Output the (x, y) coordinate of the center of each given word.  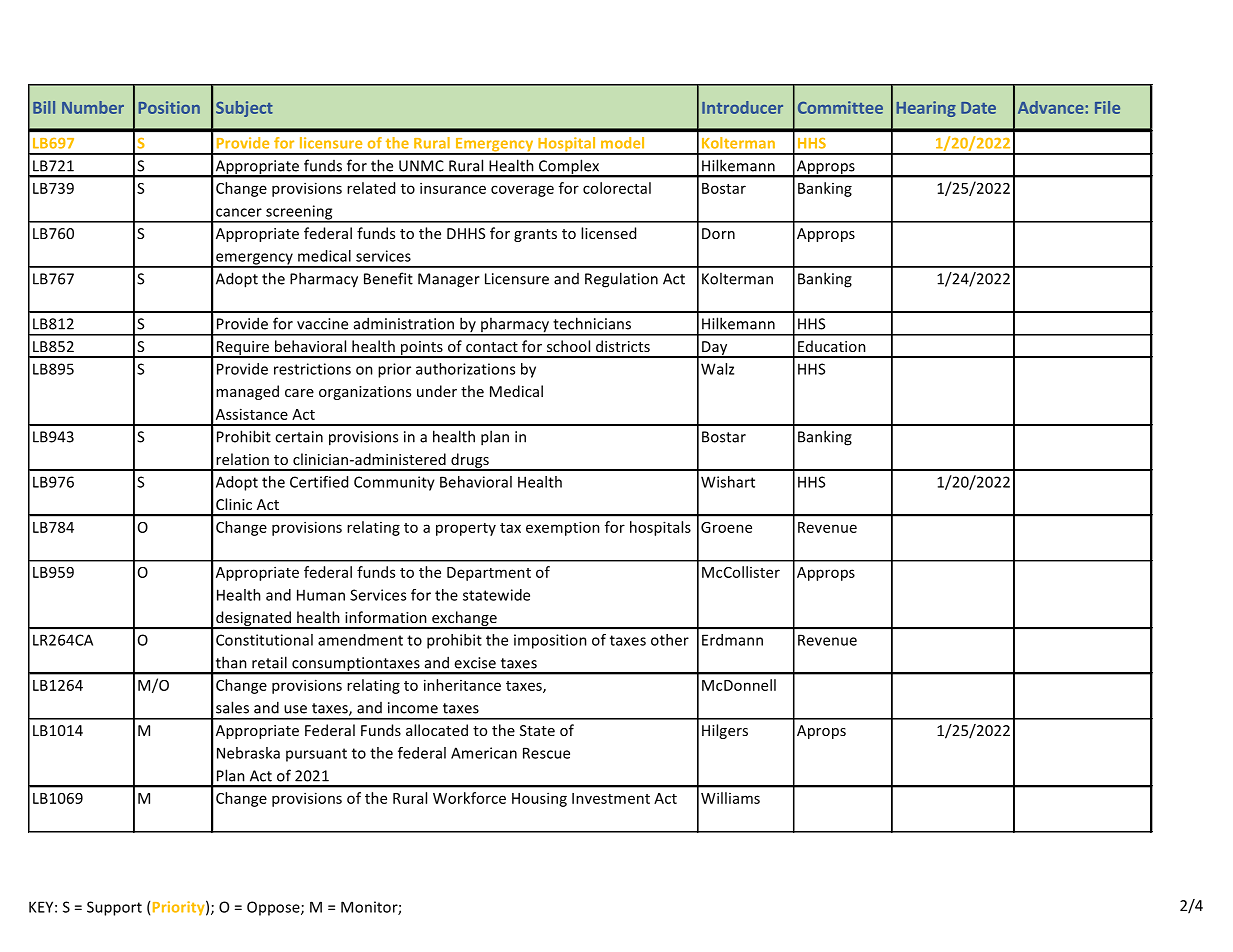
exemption (563, 528)
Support (114, 908)
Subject (244, 109)
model (622, 143)
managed (247, 392)
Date (978, 108)
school (568, 346)
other (670, 640)
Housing (539, 799)
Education (832, 346)
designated (253, 620)
